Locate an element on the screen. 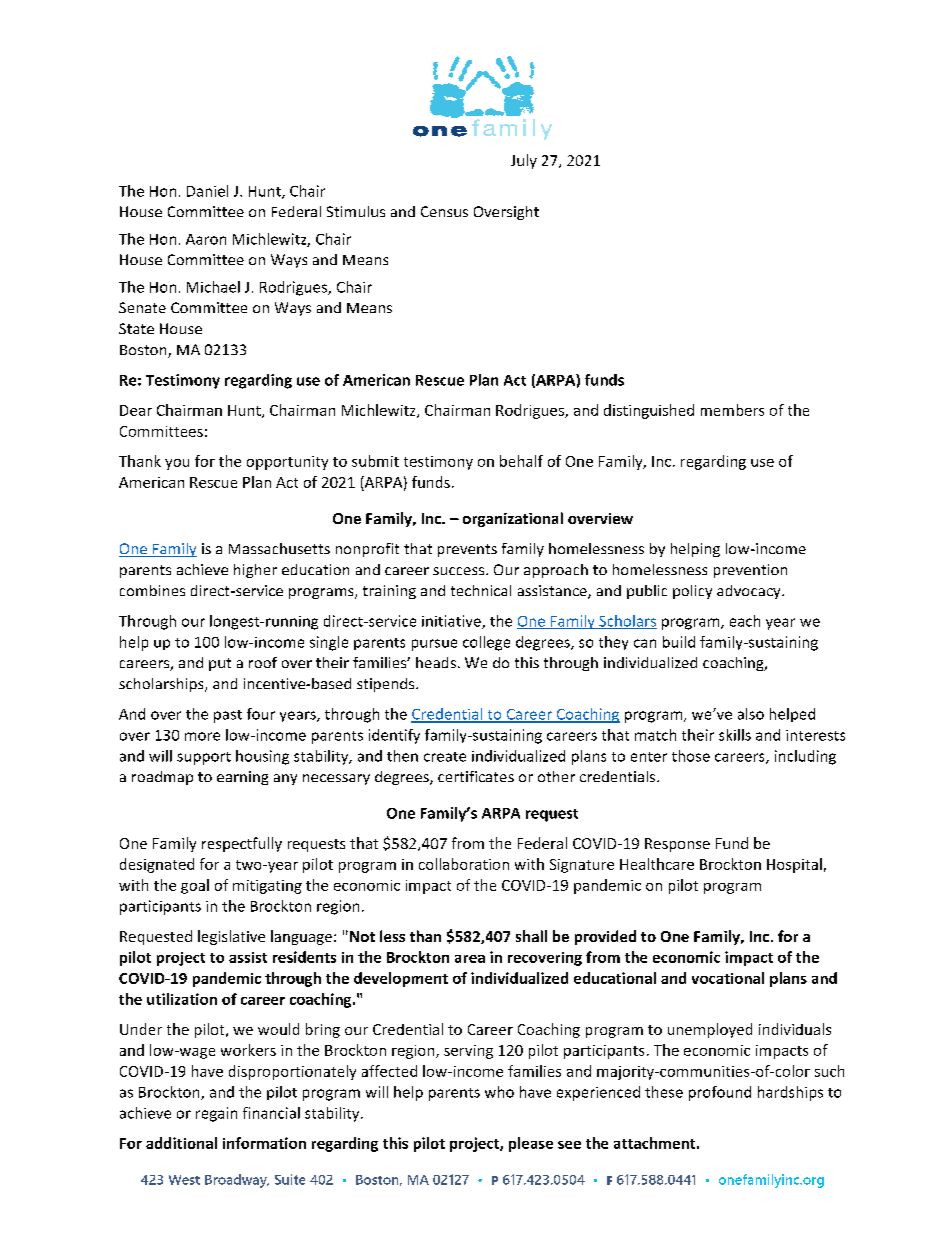 This screenshot has width=952, height=1233. organizational is located at coordinates (513, 519).
